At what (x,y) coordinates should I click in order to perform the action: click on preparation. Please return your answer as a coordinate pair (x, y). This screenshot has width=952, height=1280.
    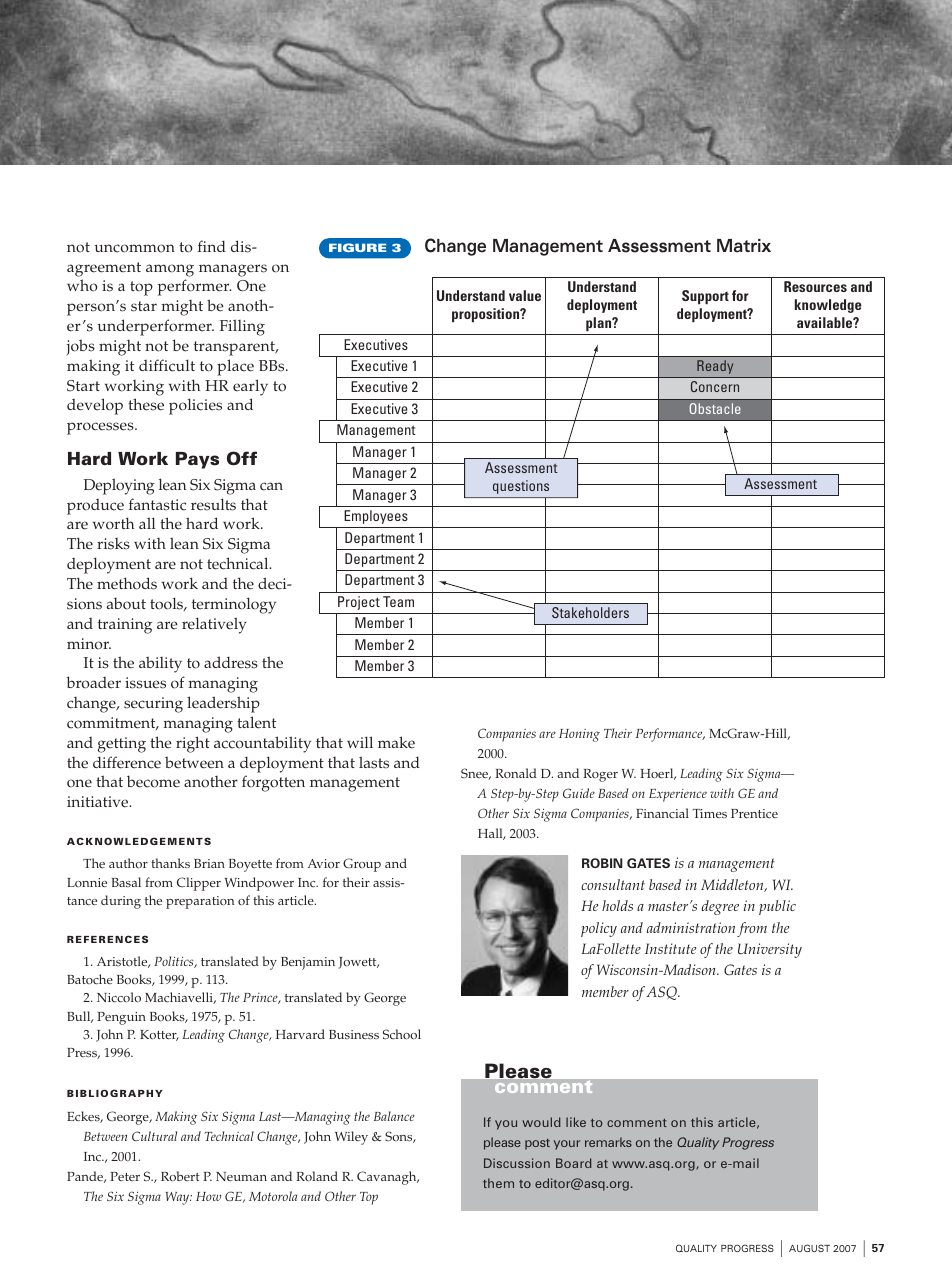
    Looking at the image, I should click on (200, 902).
